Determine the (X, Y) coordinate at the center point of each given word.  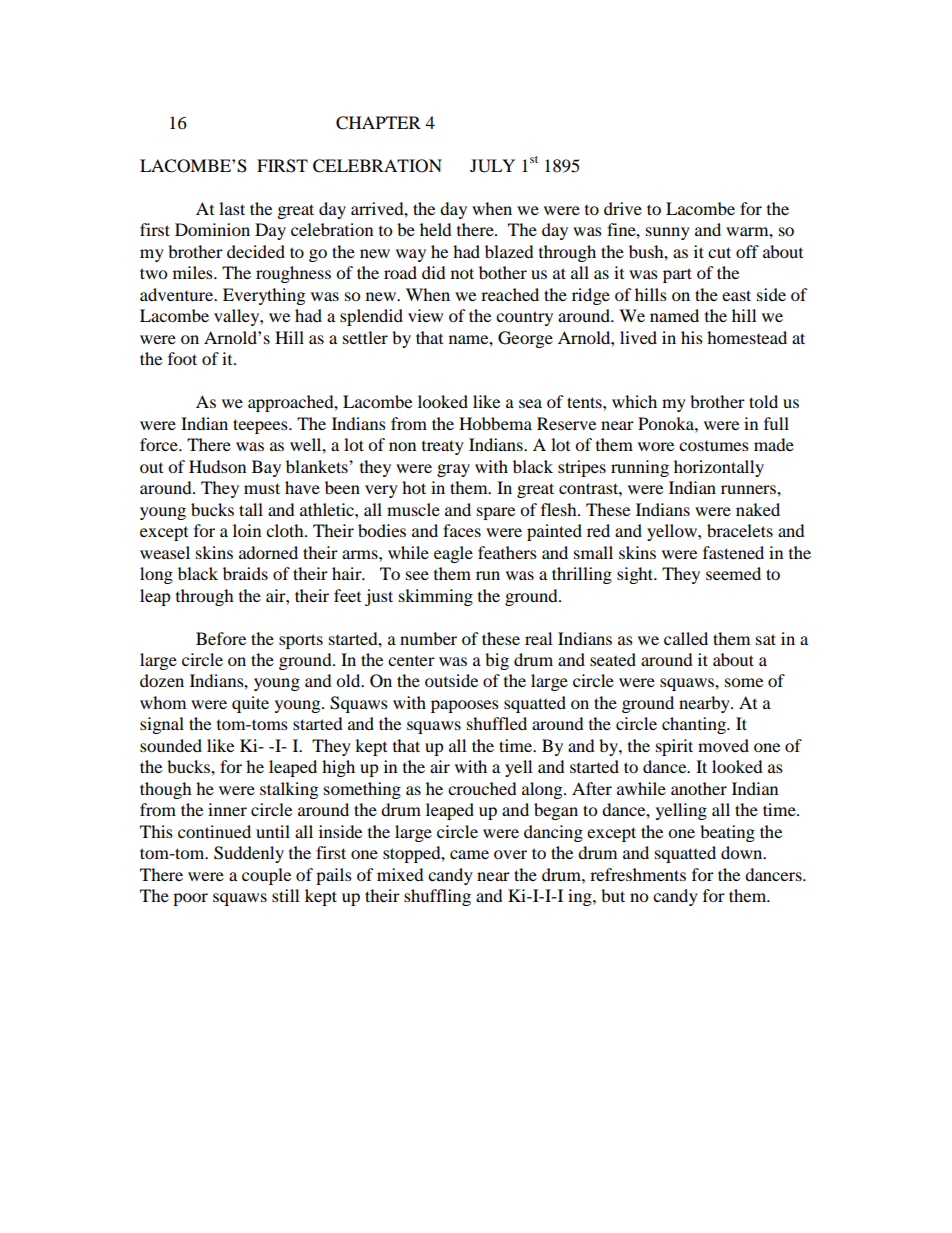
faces (462, 530)
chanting (695, 725)
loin (247, 530)
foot (182, 358)
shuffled (497, 723)
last (232, 208)
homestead (747, 337)
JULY (492, 166)
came (469, 854)
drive (623, 208)
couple (266, 876)
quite (250, 704)
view (425, 315)
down (743, 852)
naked (758, 509)
